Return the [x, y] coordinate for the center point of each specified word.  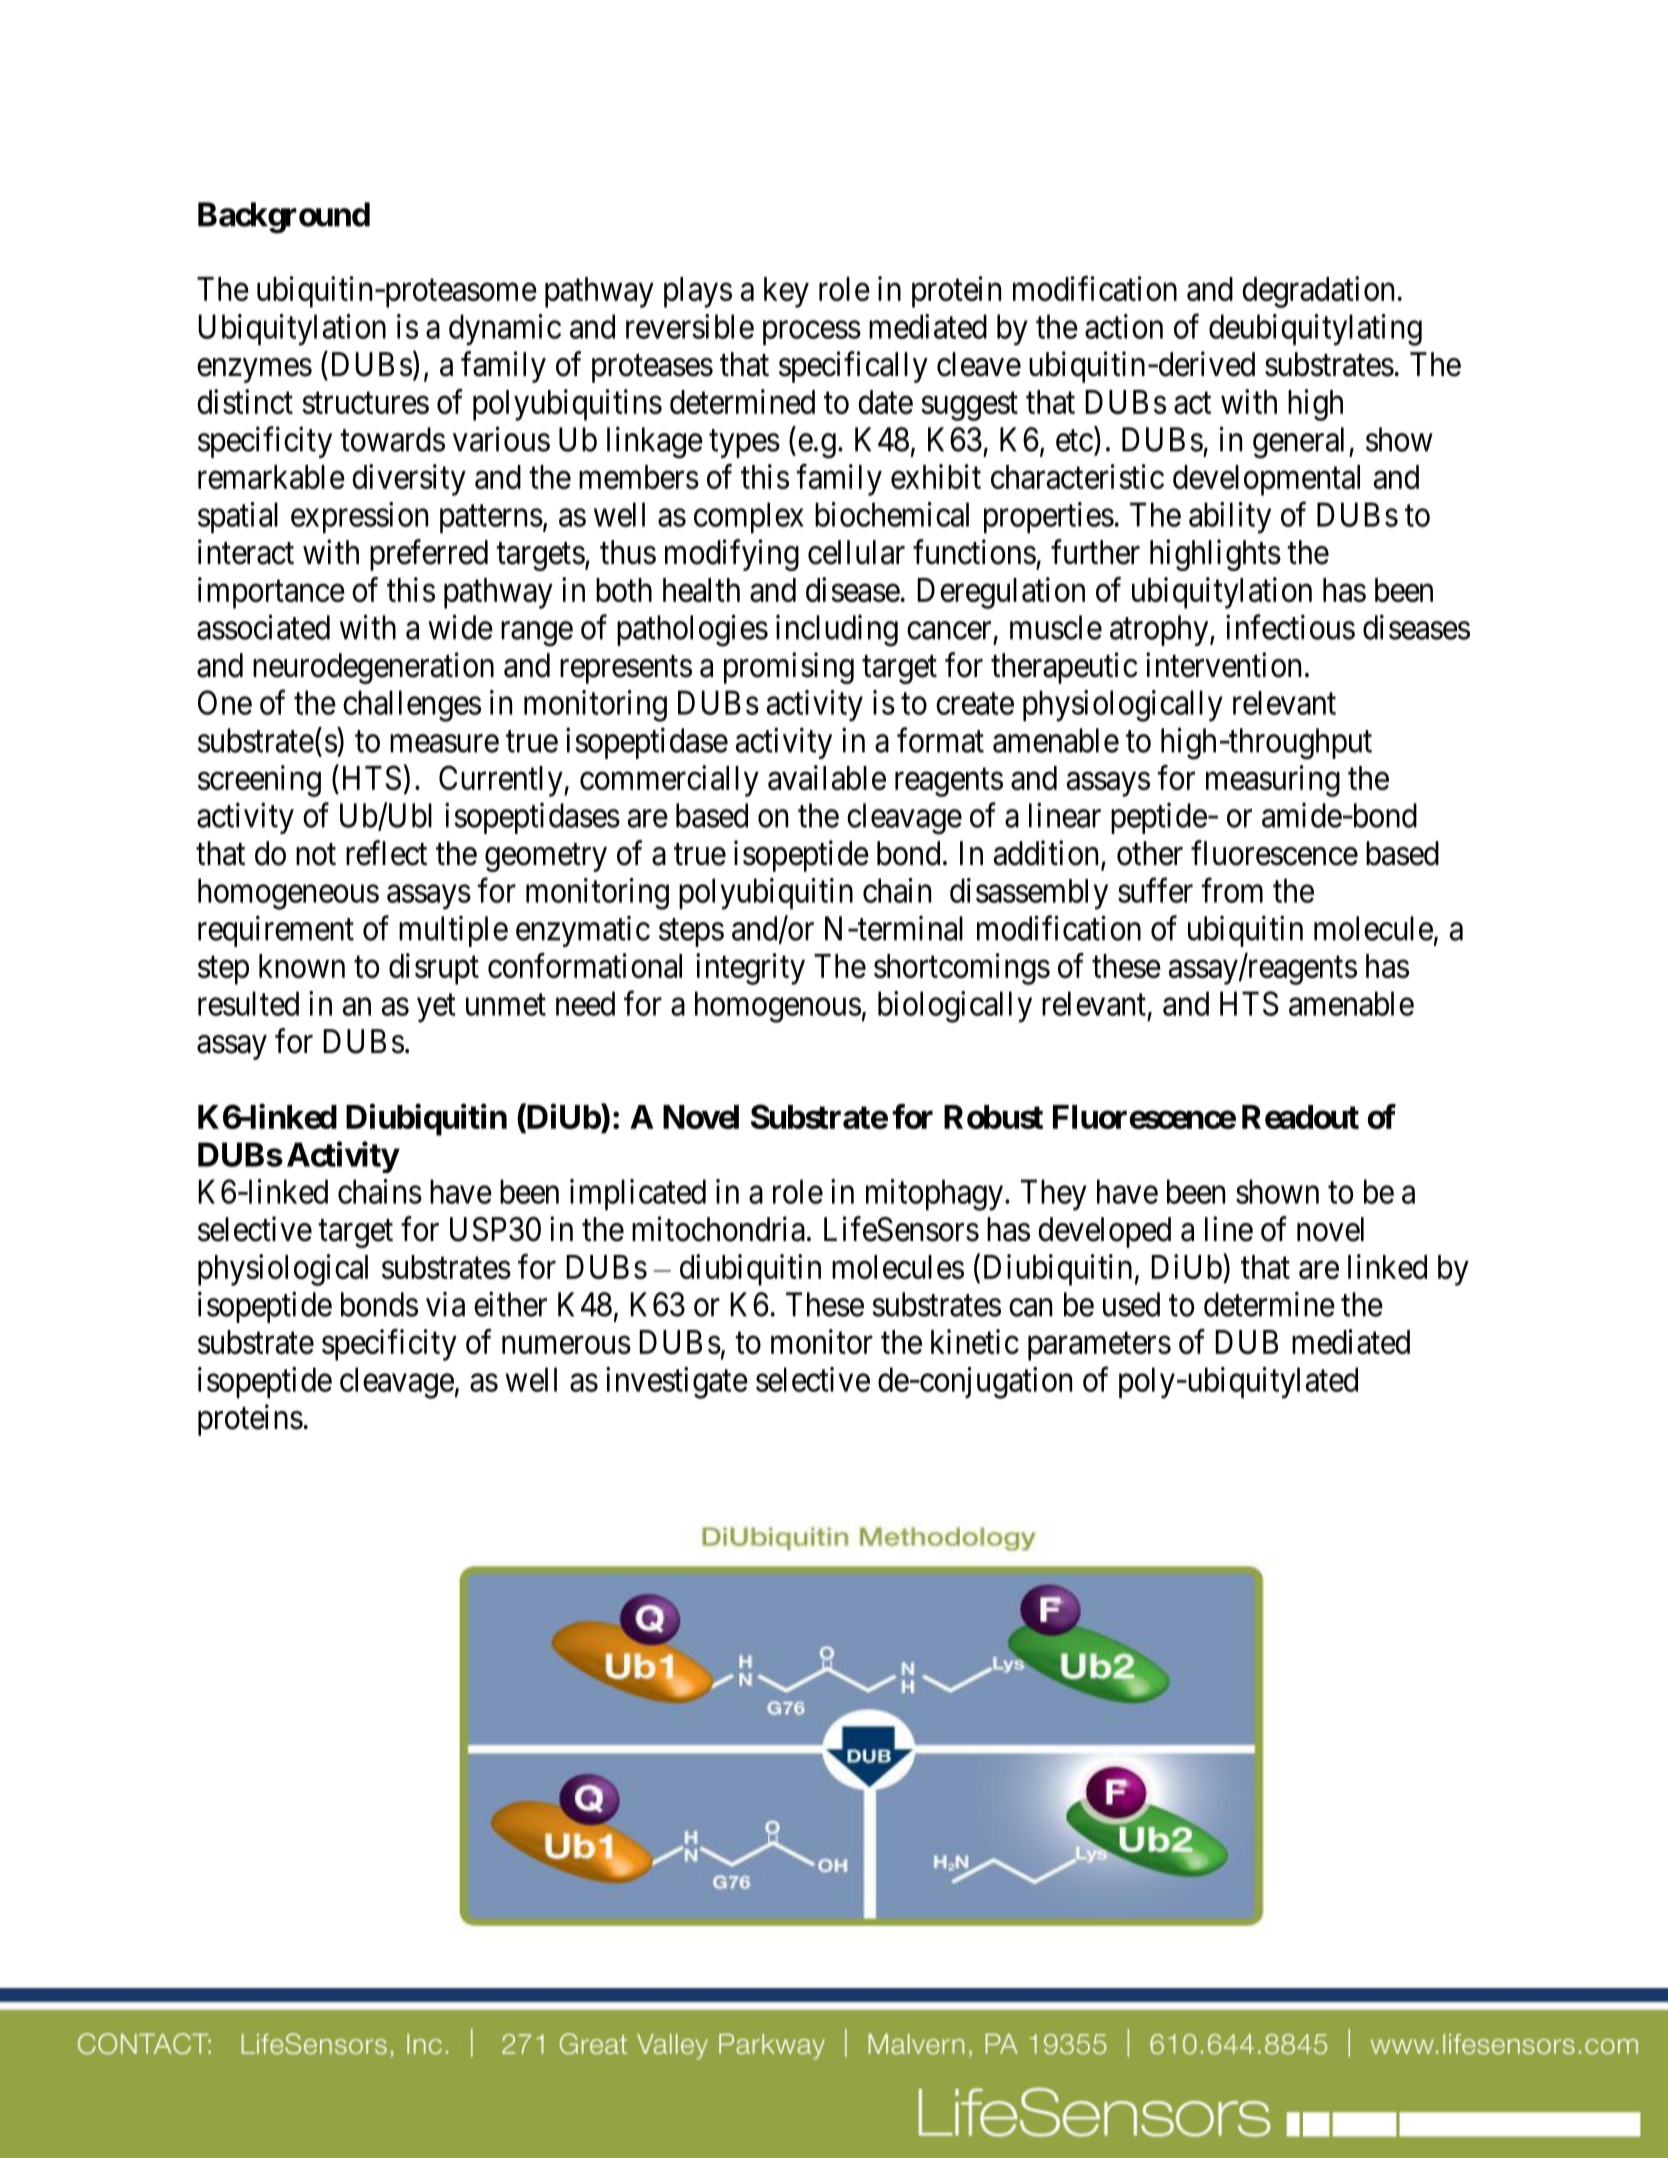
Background [284, 218]
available [827, 777]
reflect [386, 853]
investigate [677, 1383]
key [786, 292]
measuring [1273, 781]
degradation [1318, 292]
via [445, 1304]
